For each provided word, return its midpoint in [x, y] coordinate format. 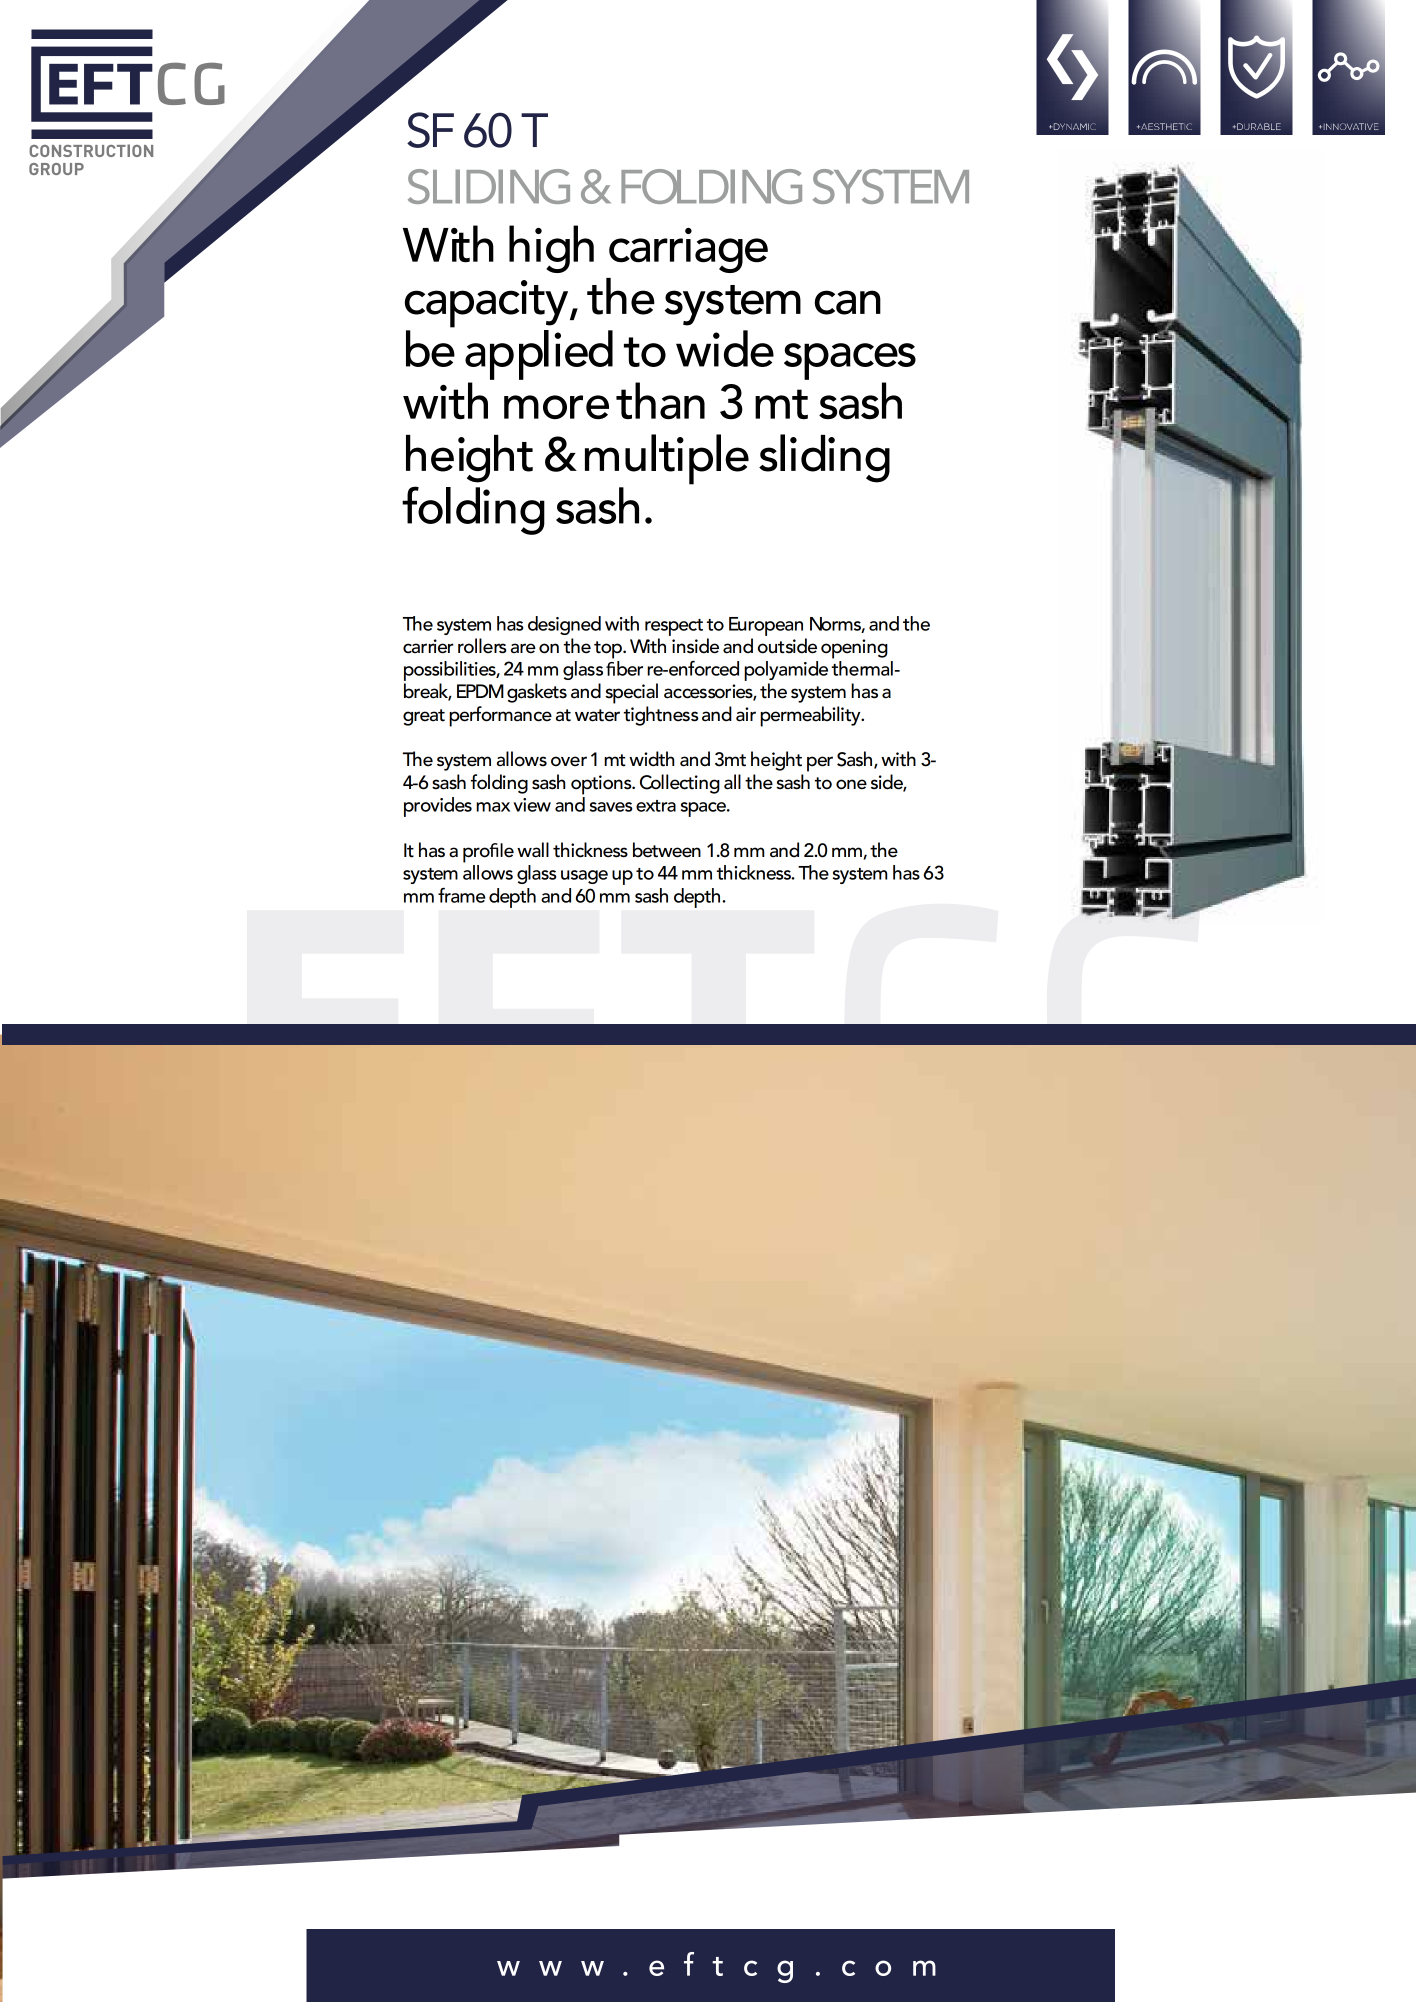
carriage [688, 250]
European [766, 626]
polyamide [786, 672]
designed [564, 625]
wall [533, 850]
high [551, 249]
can [848, 302]
